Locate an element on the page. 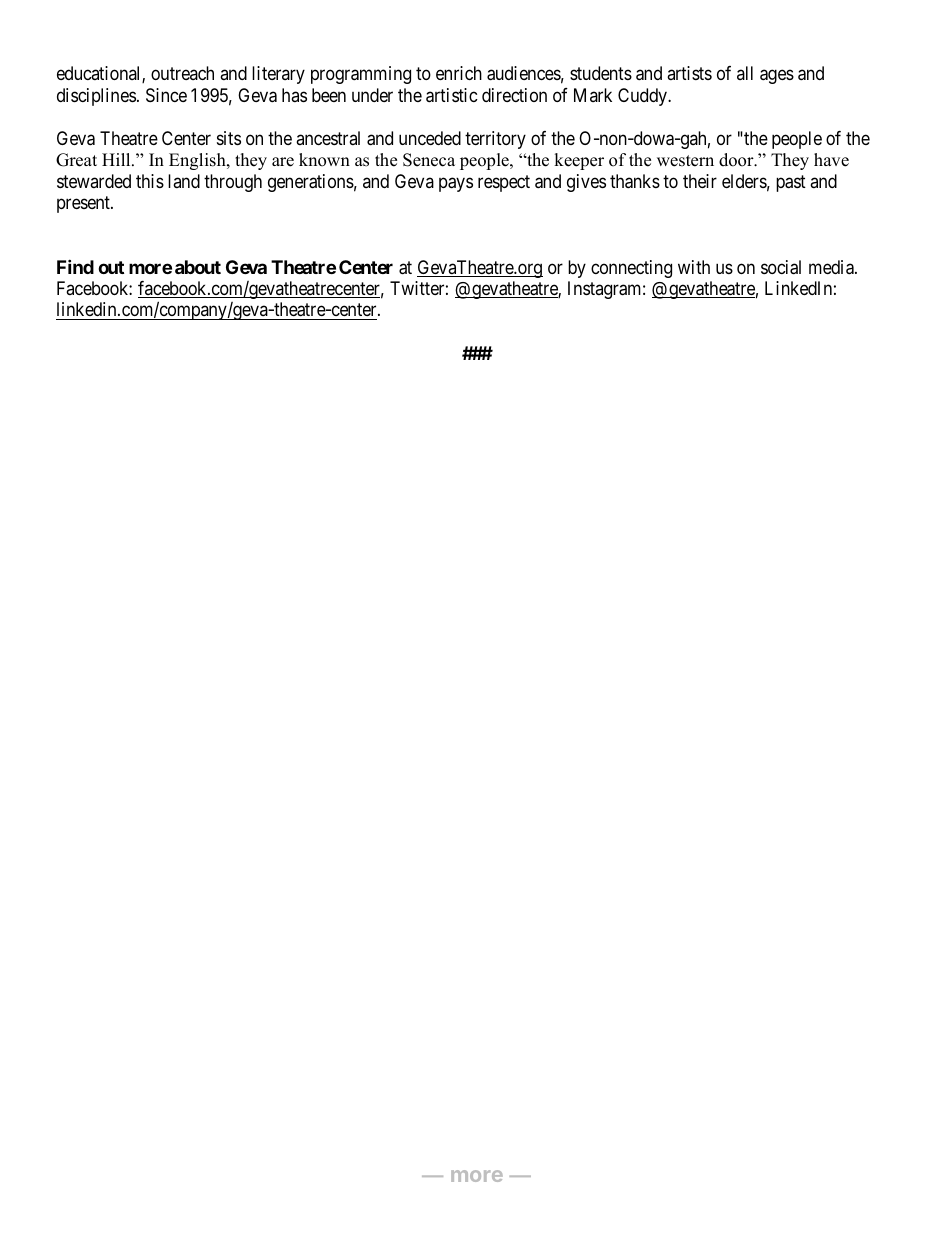 The height and width of the page is (1233, 952). connecting is located at coordinates (631, 269).
